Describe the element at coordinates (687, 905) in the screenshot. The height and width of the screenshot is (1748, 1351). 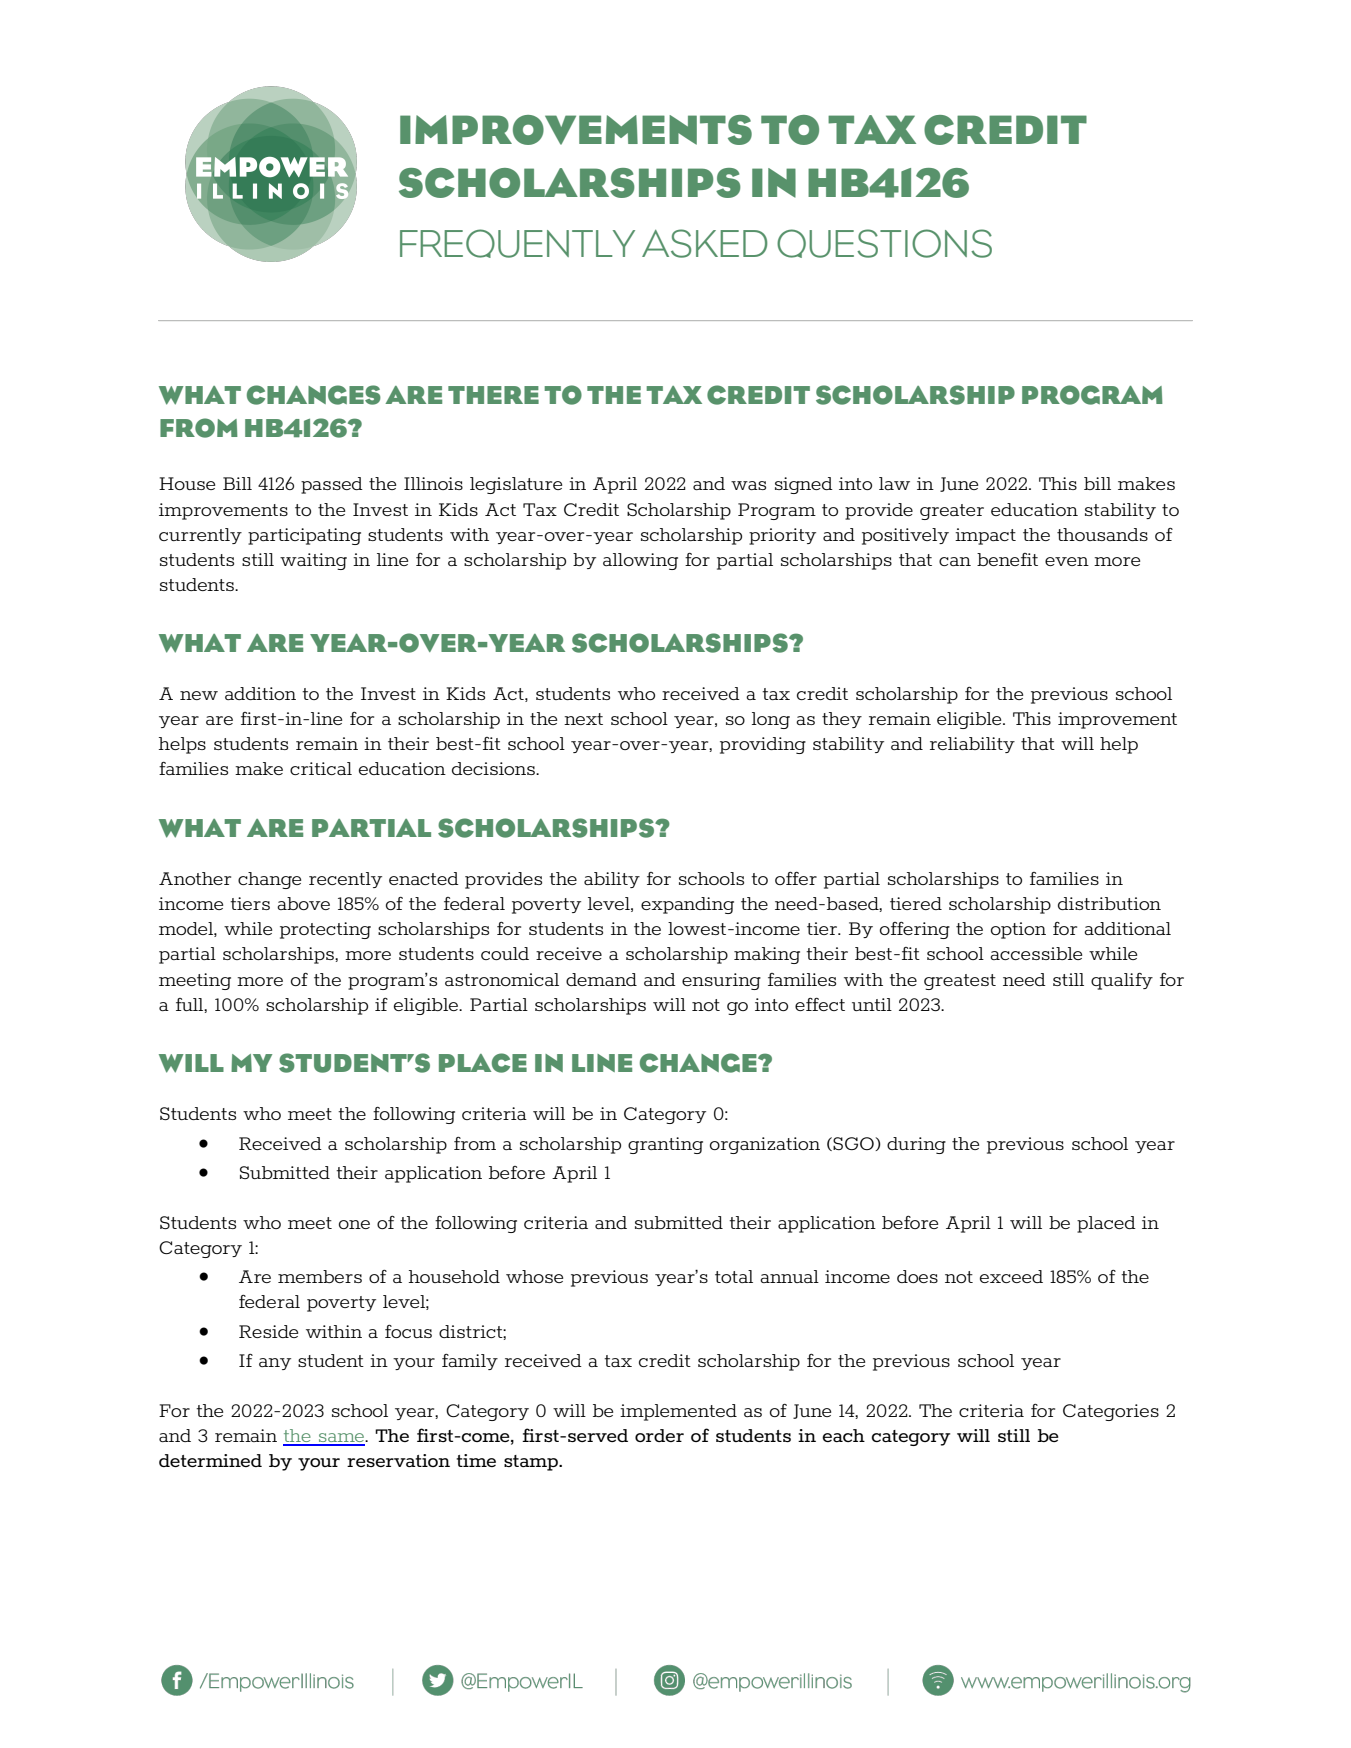
I see `expanding` at that location.
